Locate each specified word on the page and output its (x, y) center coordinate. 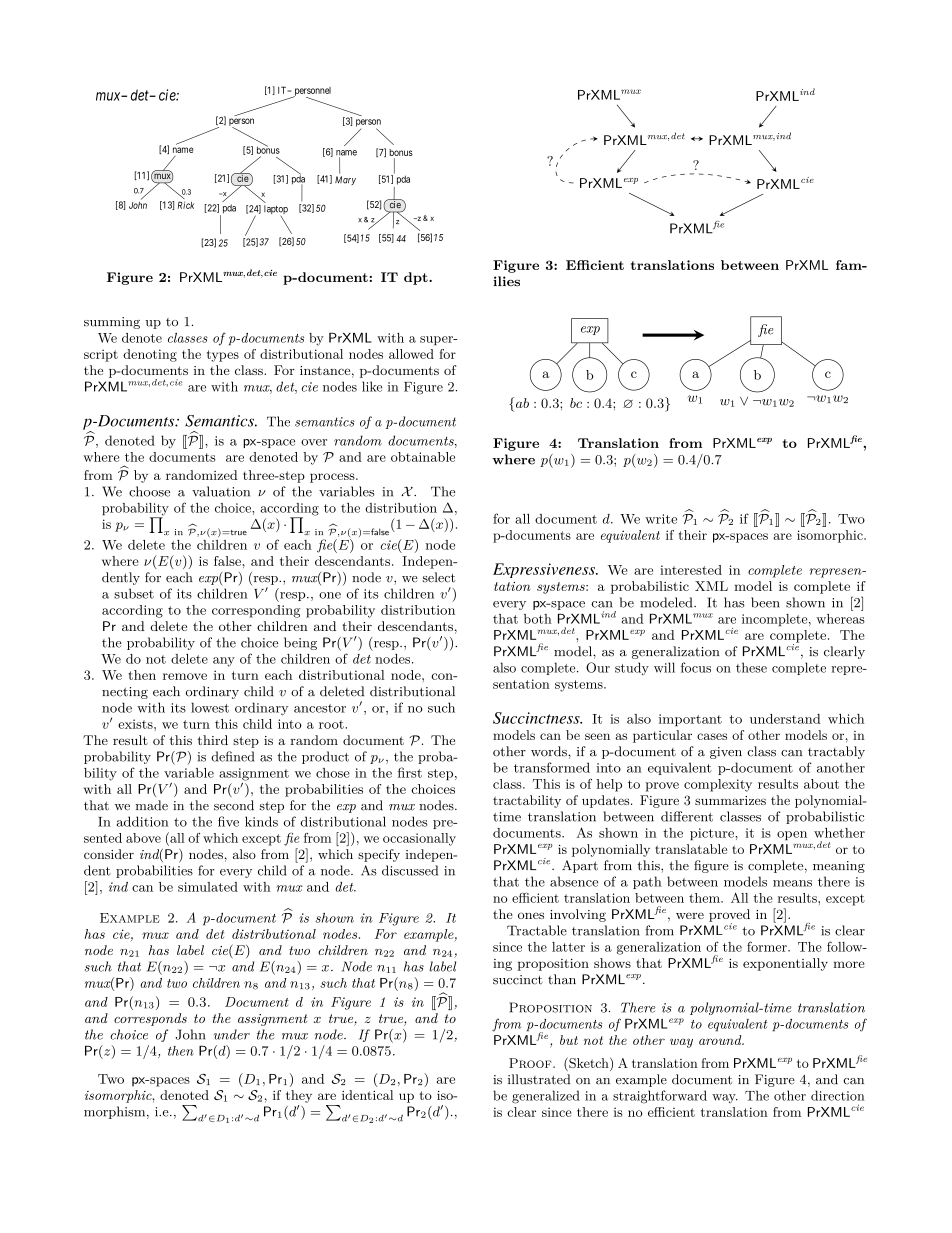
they (299, 1096)
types (223, 356)
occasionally (419, 839)
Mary (345, 180)
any (224, 662)
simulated (208, 887)
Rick (186, 205)
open (792, 835)
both (538, 619)
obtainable (423, 457)
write (661, 519)
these (751, 667)
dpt (417, 278)
